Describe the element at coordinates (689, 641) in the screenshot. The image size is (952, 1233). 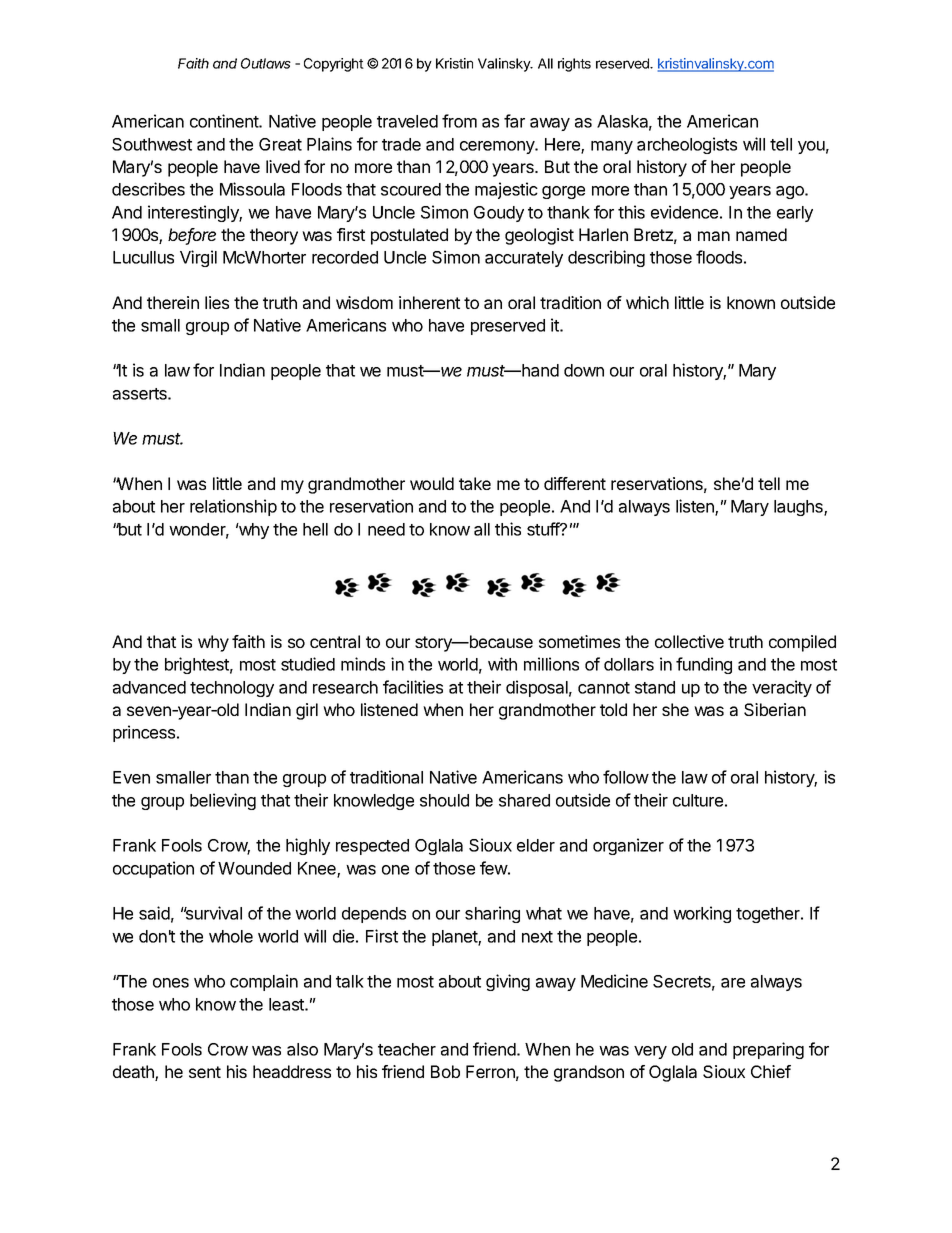
I see `collective` at that location.
